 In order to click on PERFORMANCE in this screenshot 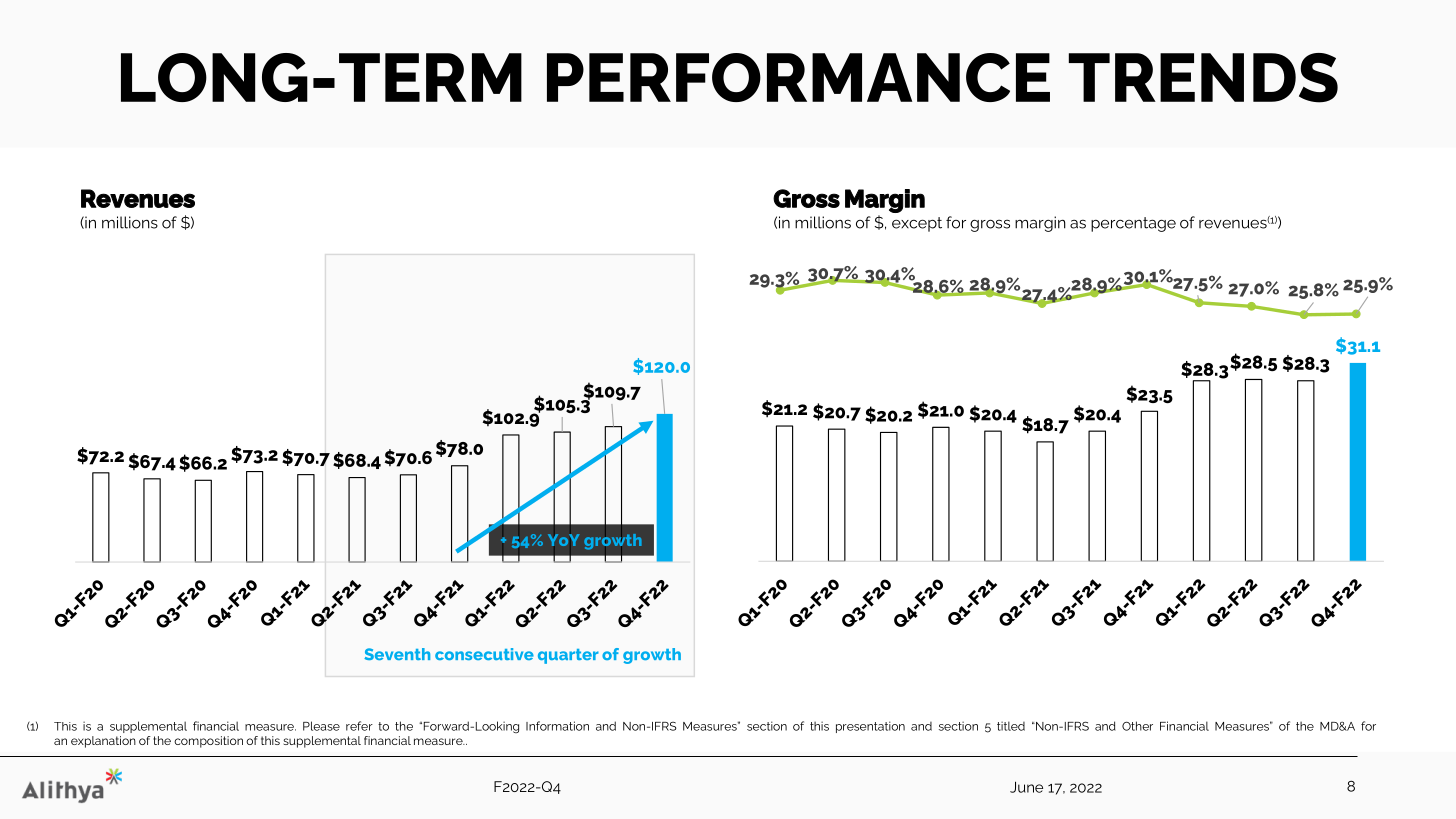, I will do `click(798, 77)`.
